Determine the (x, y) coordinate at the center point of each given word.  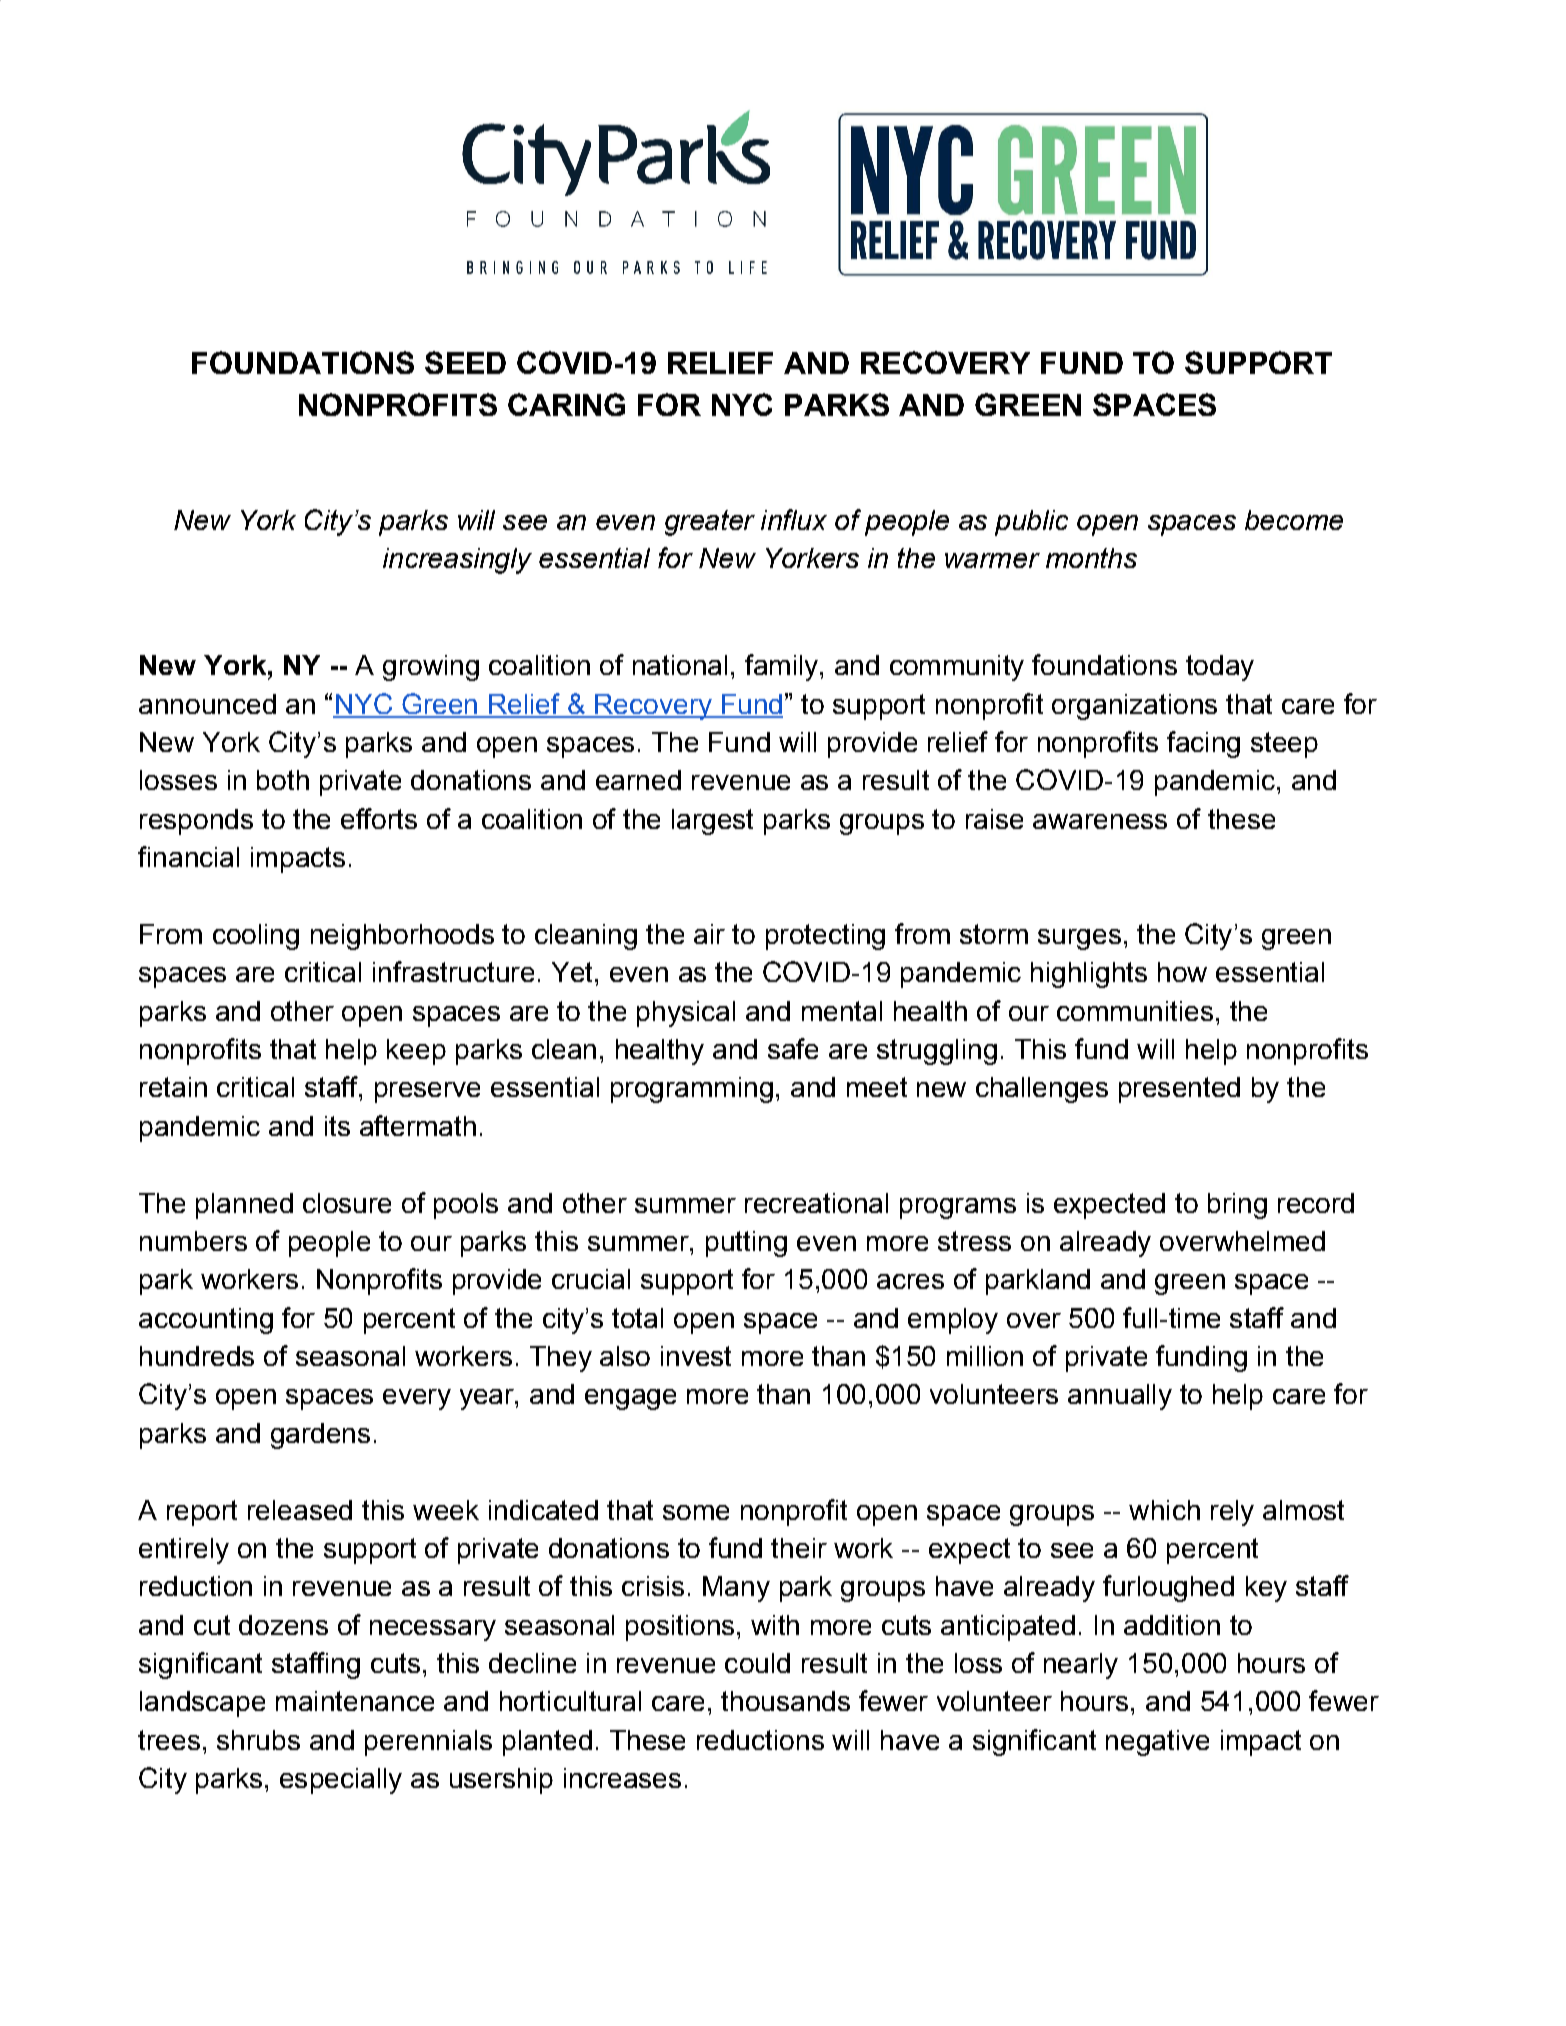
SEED (465, 362)
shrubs (258, 1740)
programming (692, 1090)
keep (416, 1052)
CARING (566, 404)
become (1294, 520)
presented (1179, 1090)
